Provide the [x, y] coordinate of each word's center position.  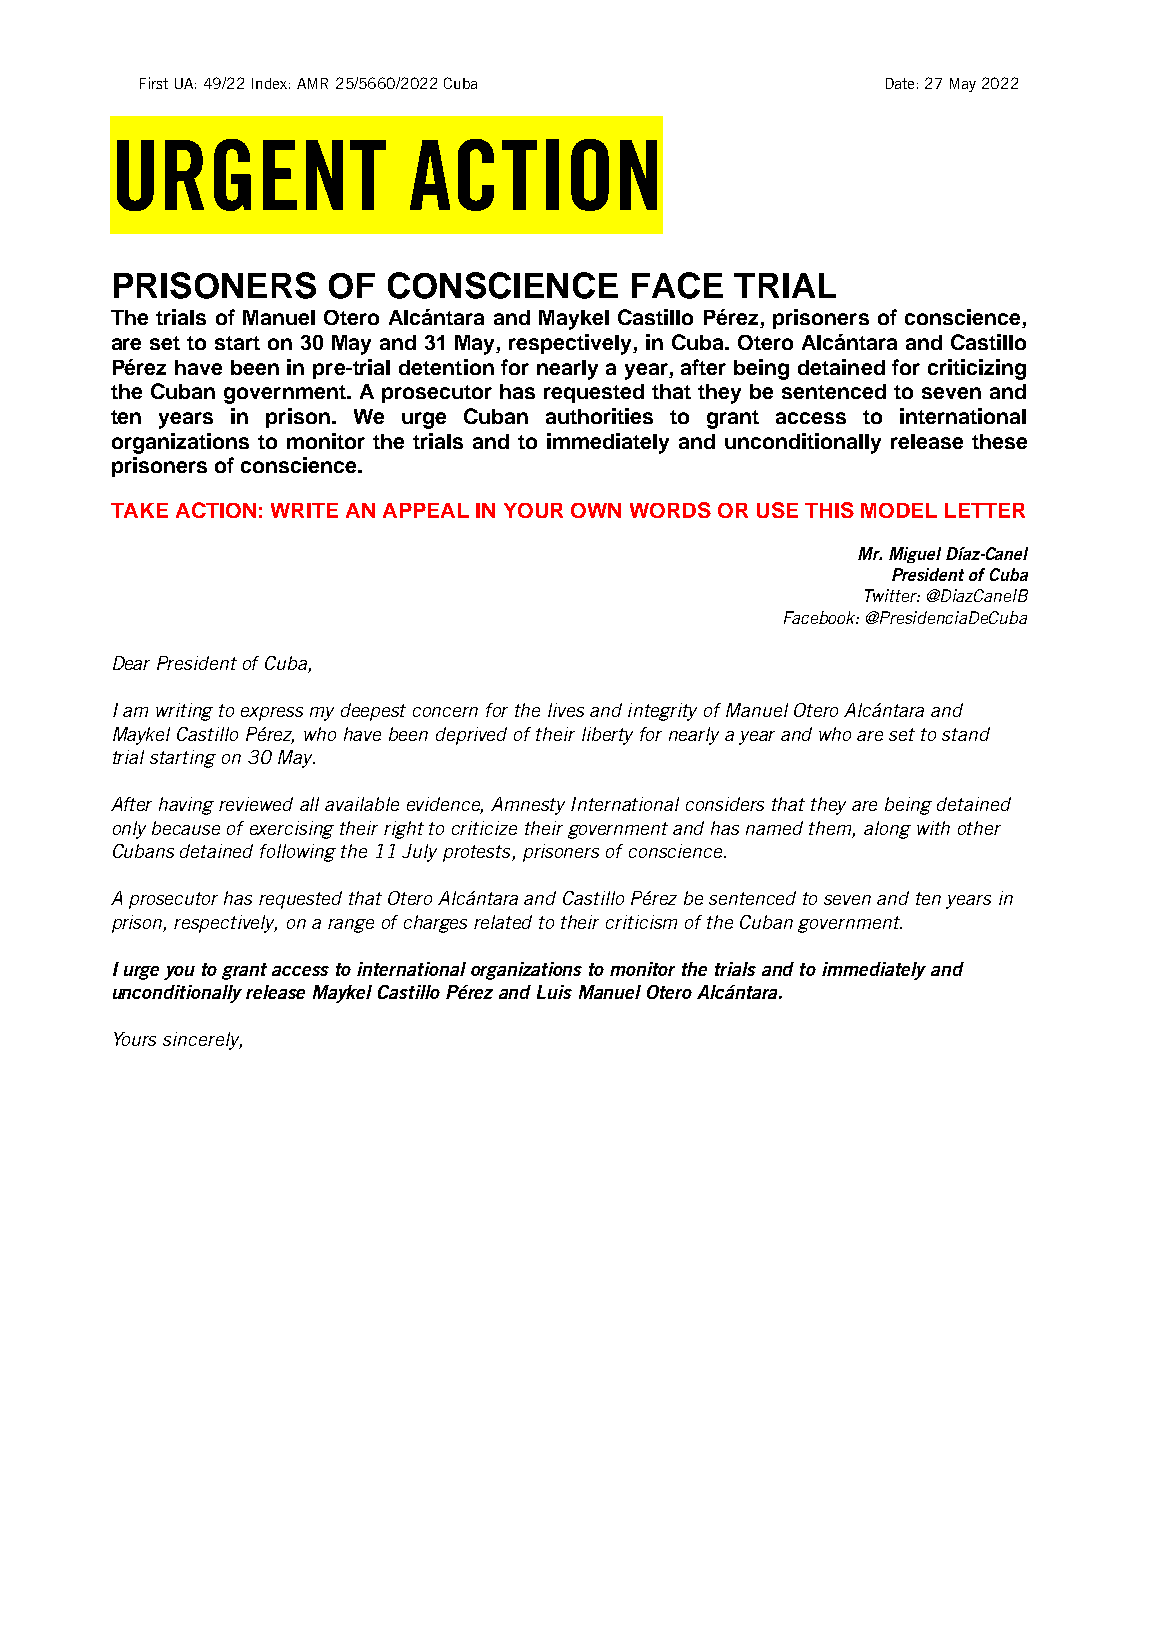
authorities [599, 416]
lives [566, 710]
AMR [312, 83]
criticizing [977, 369]
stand [966, 734]
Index [271, 83]
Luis [554, 992]
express [272, 714]
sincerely [202, 1041]
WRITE [304, 510]
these [999, 441]
